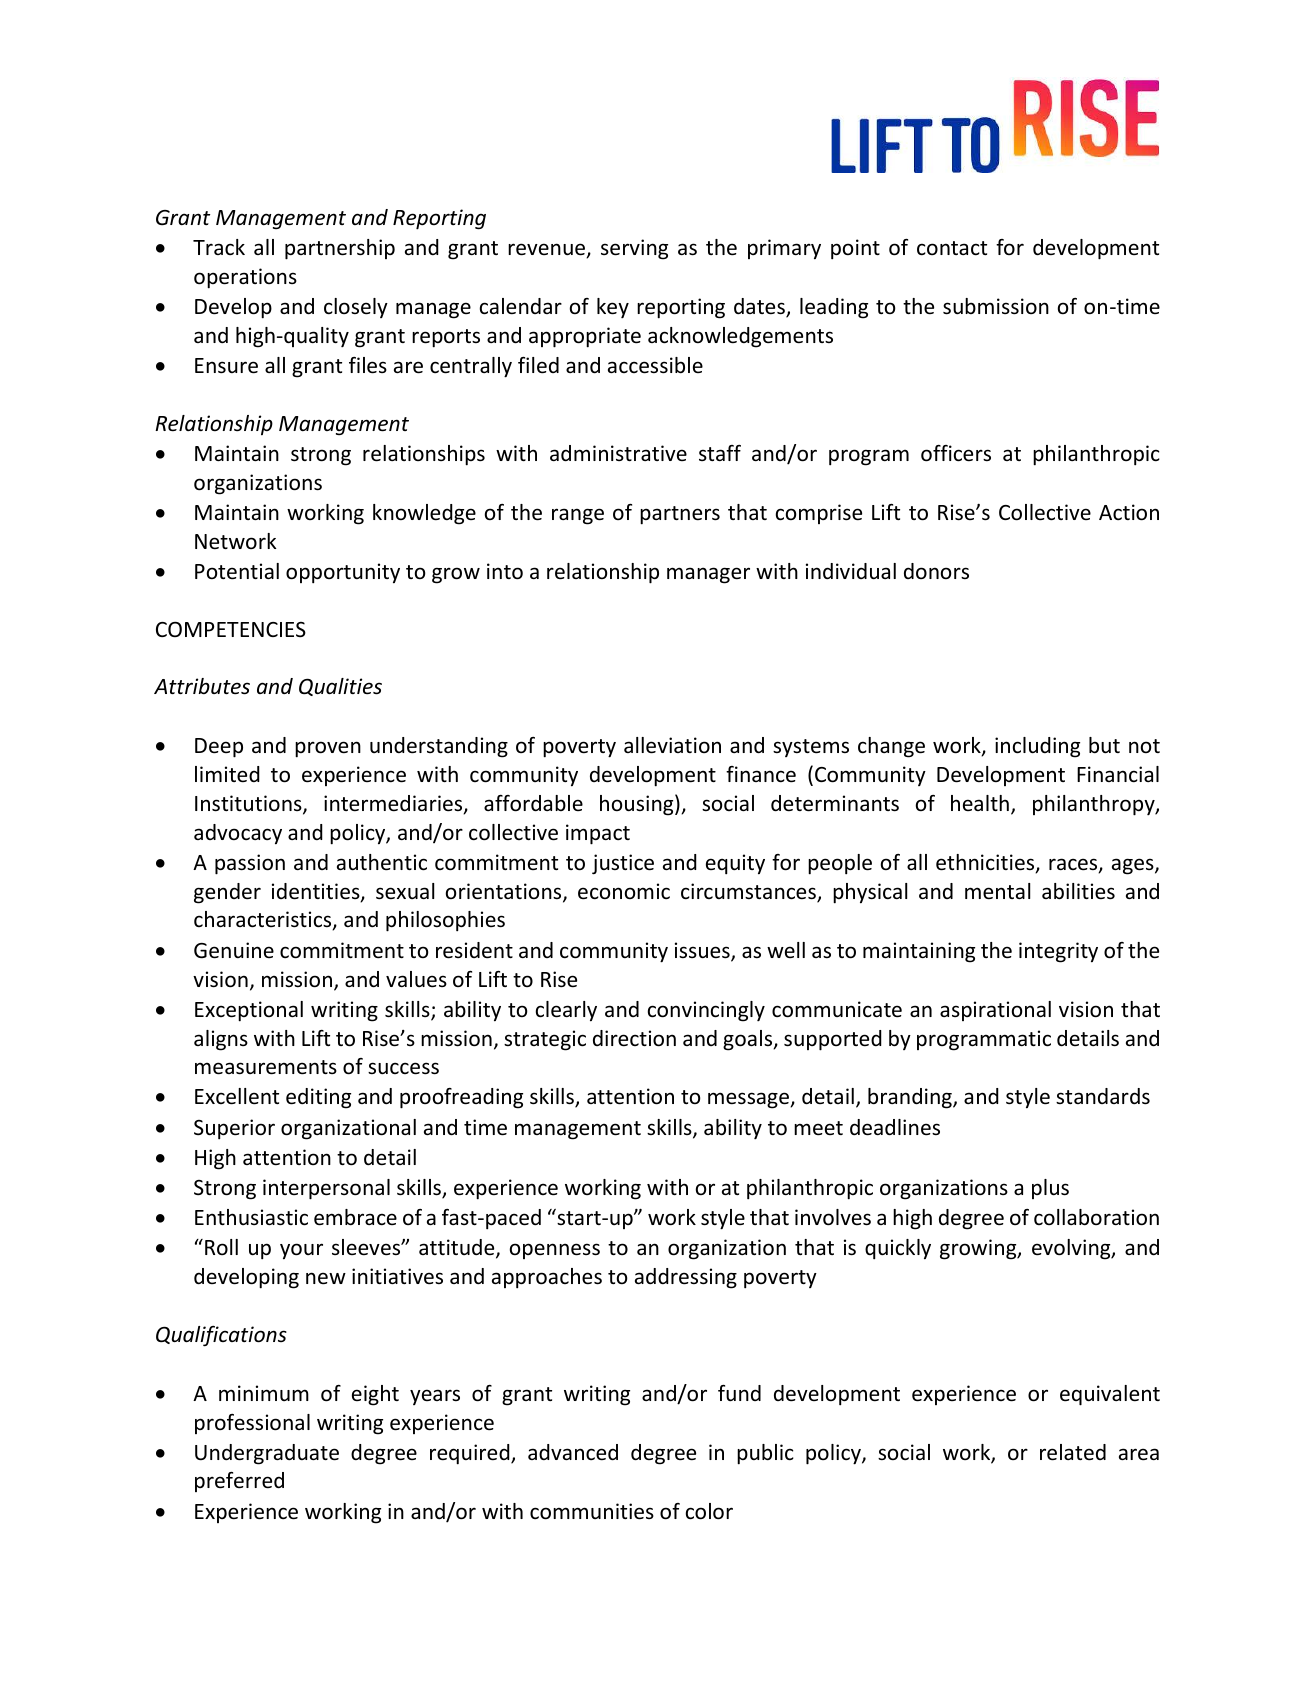 The width and height of the document is (1315, 1702). I want to click on alleviation, so click(672, 745).
